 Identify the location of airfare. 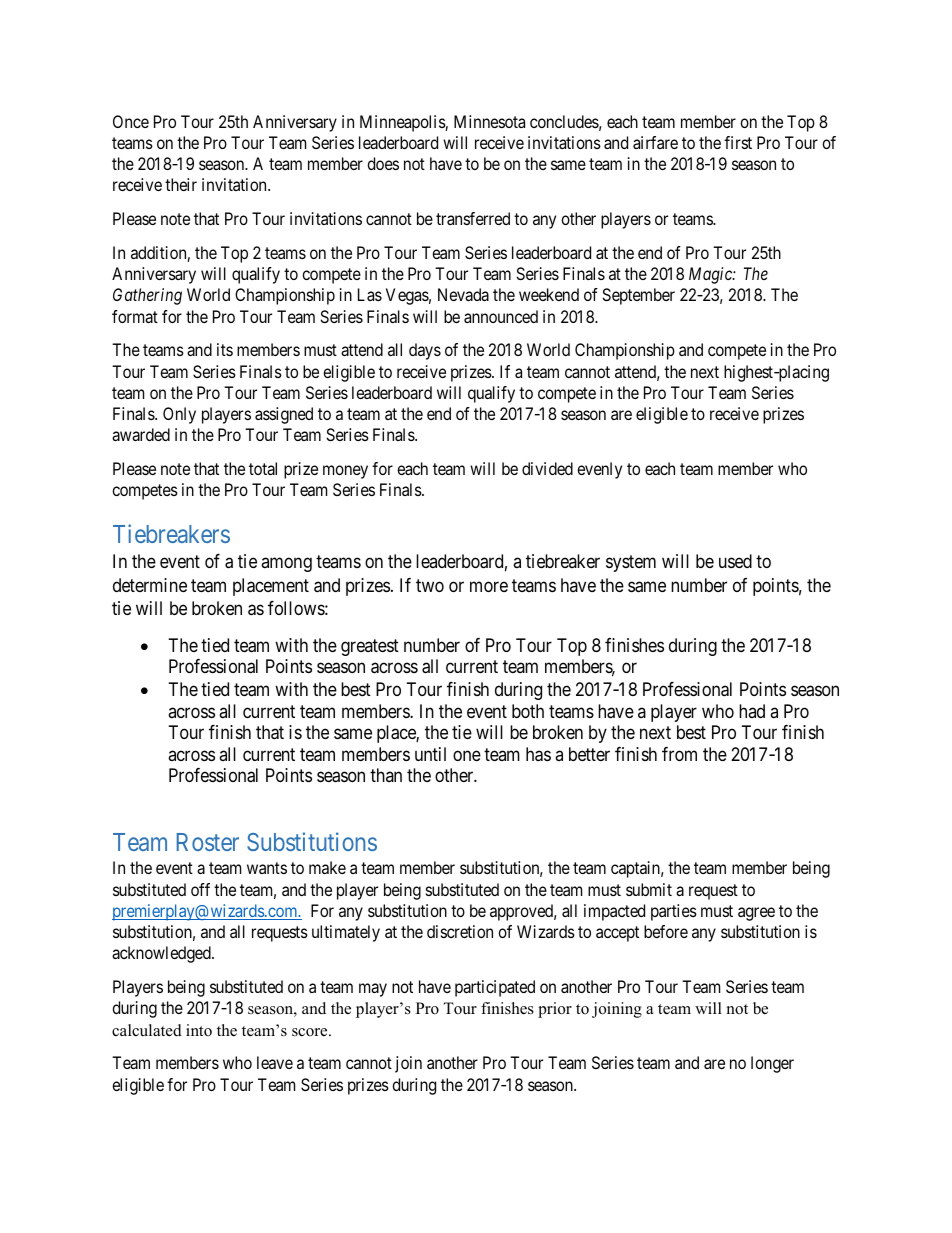
(655, 142).
